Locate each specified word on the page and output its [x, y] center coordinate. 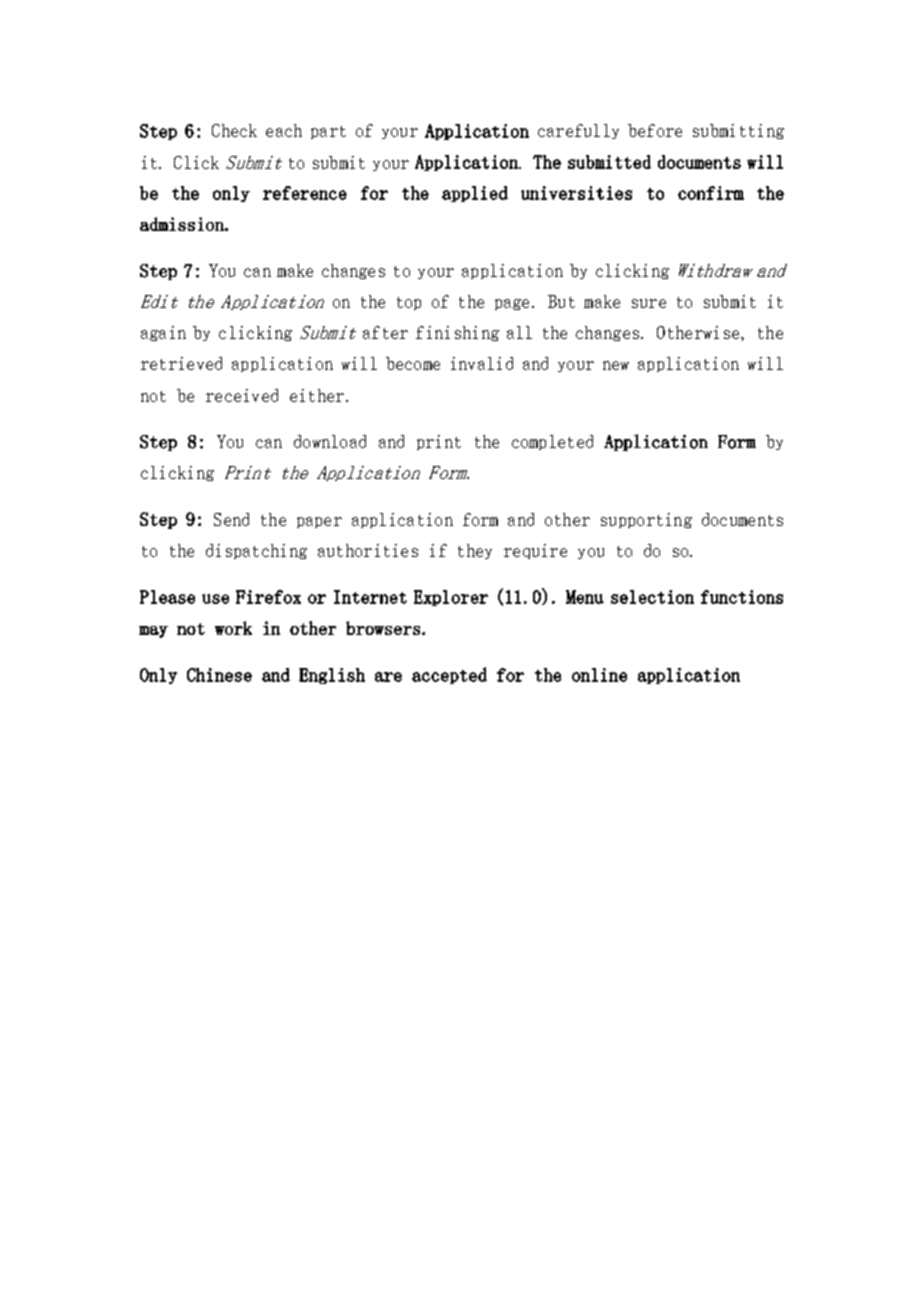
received [242, 395]
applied [475, 194]
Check [234, 130]
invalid [482, 363]
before [655, 130]
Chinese [219, 675]
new [616, 365]
